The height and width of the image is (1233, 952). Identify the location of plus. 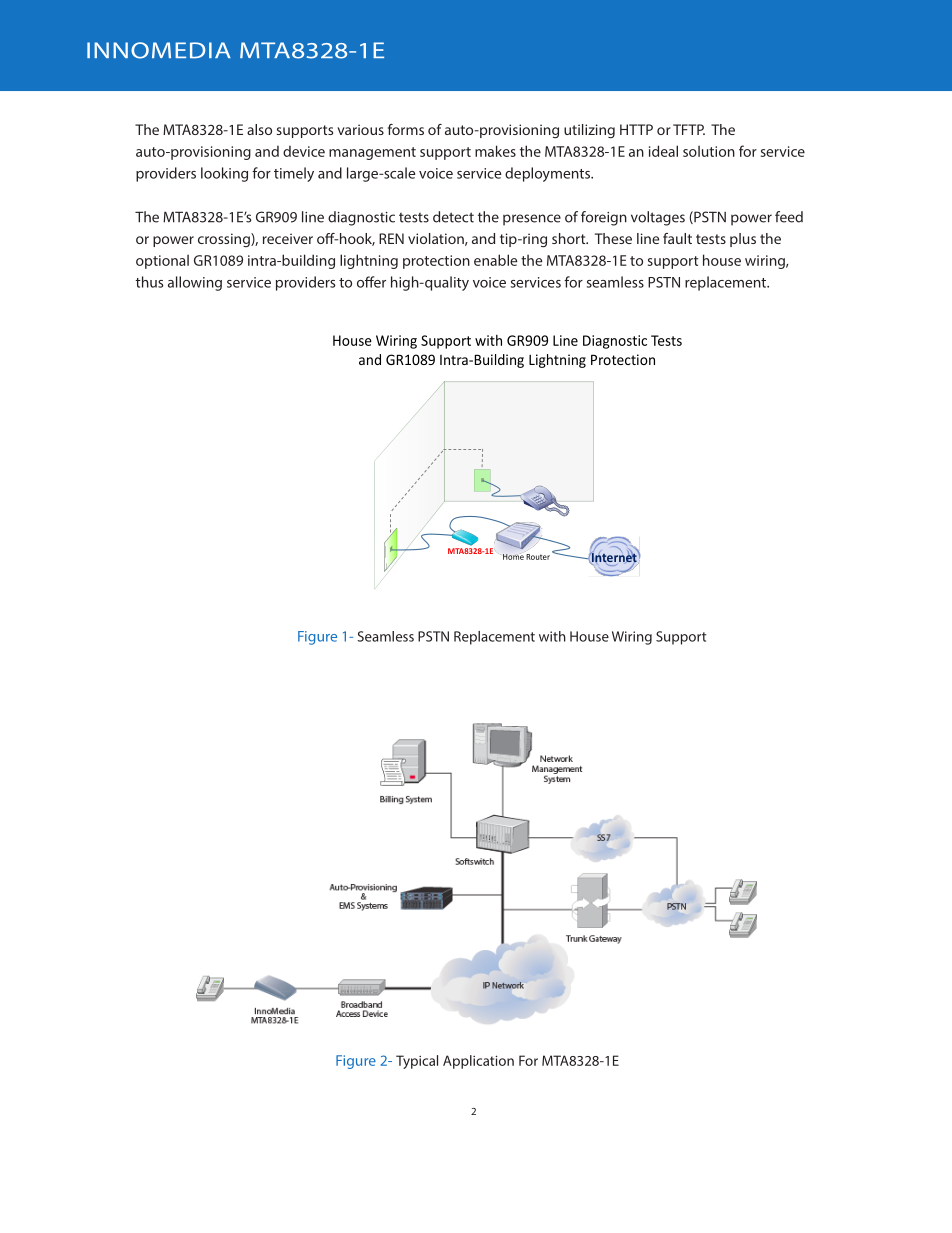
(743, 240).
